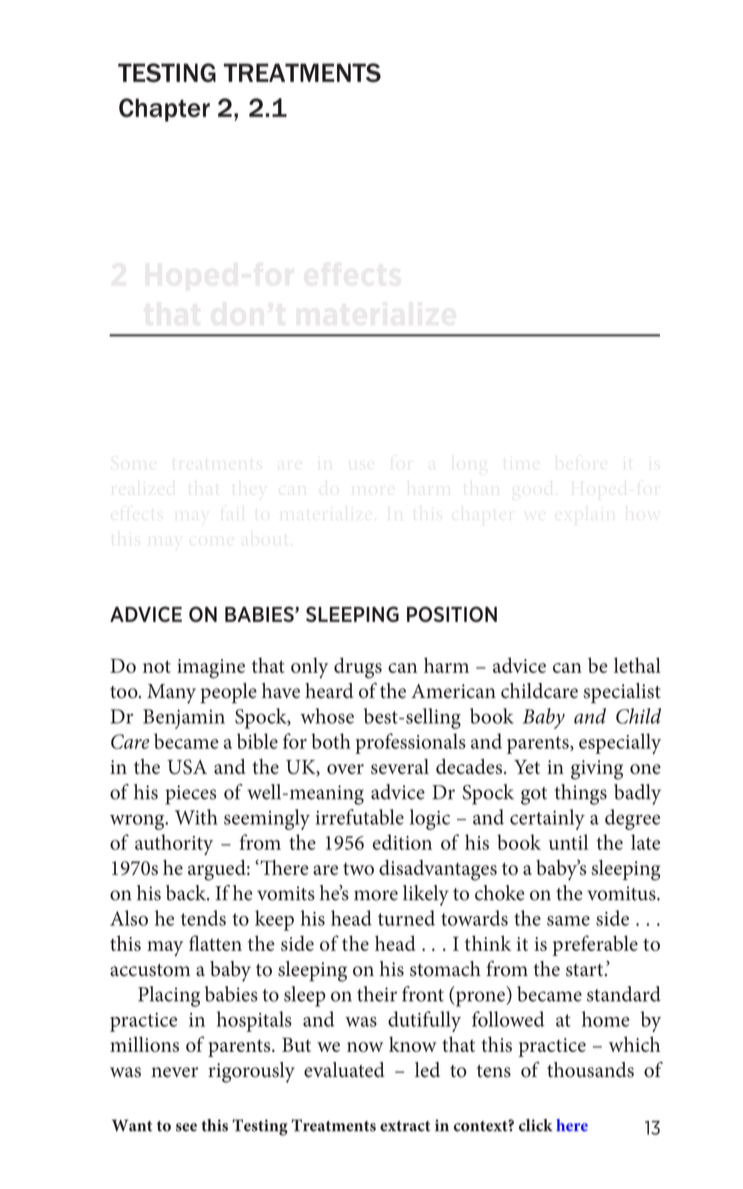 This screenshot has width=743, height=1189. What do you see at coordinates (157, 666) in the screenshot?
I see `not` at bounding box center [157, 666].
